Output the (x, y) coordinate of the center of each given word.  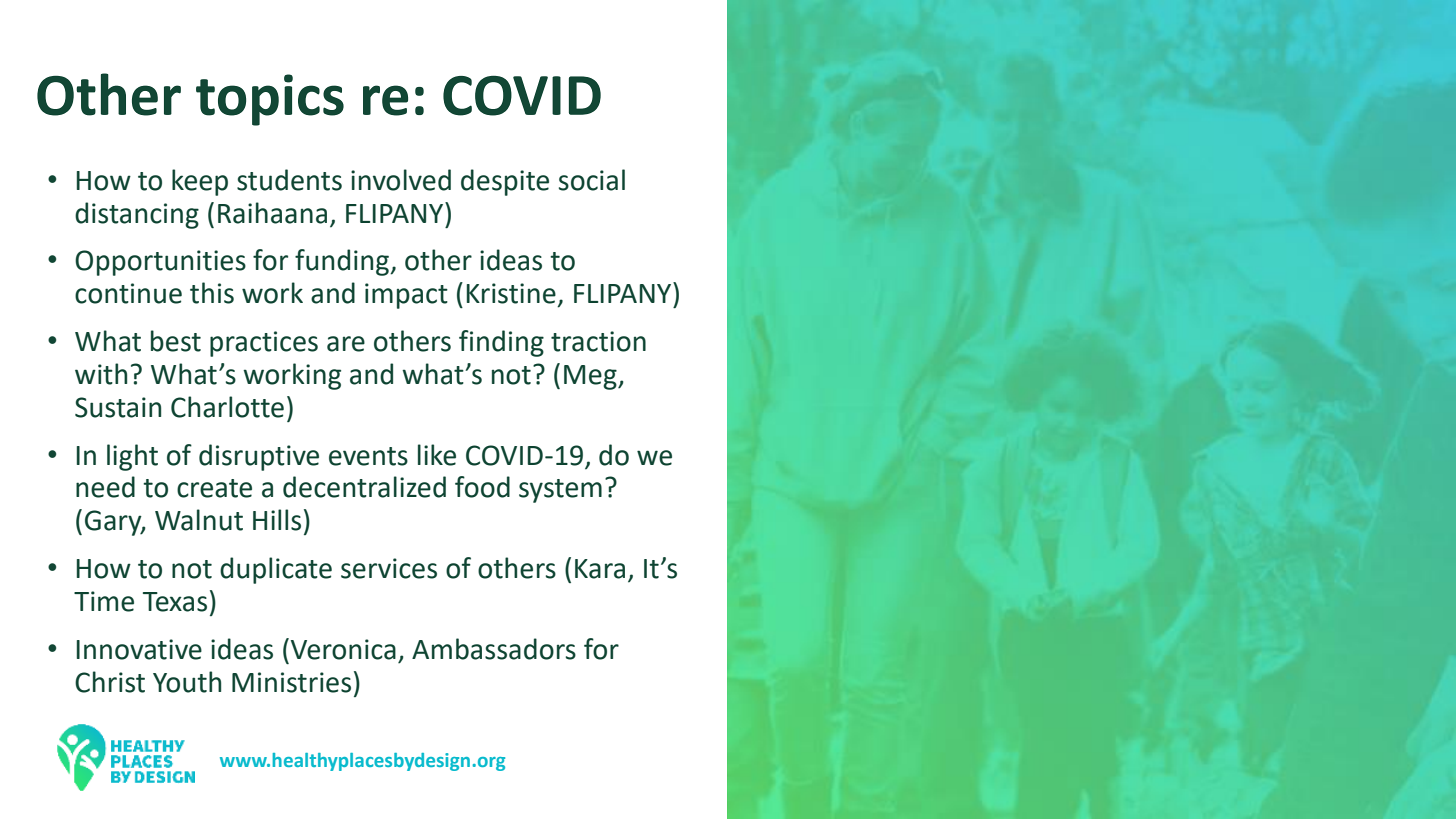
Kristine (511, 293)
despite (505, 182)
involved (401, 180)
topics (270, 100)
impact (406, 296)
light (132, 457)
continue (128, 293)
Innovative (139, 649)
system (560, 491)
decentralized (364, 487)
